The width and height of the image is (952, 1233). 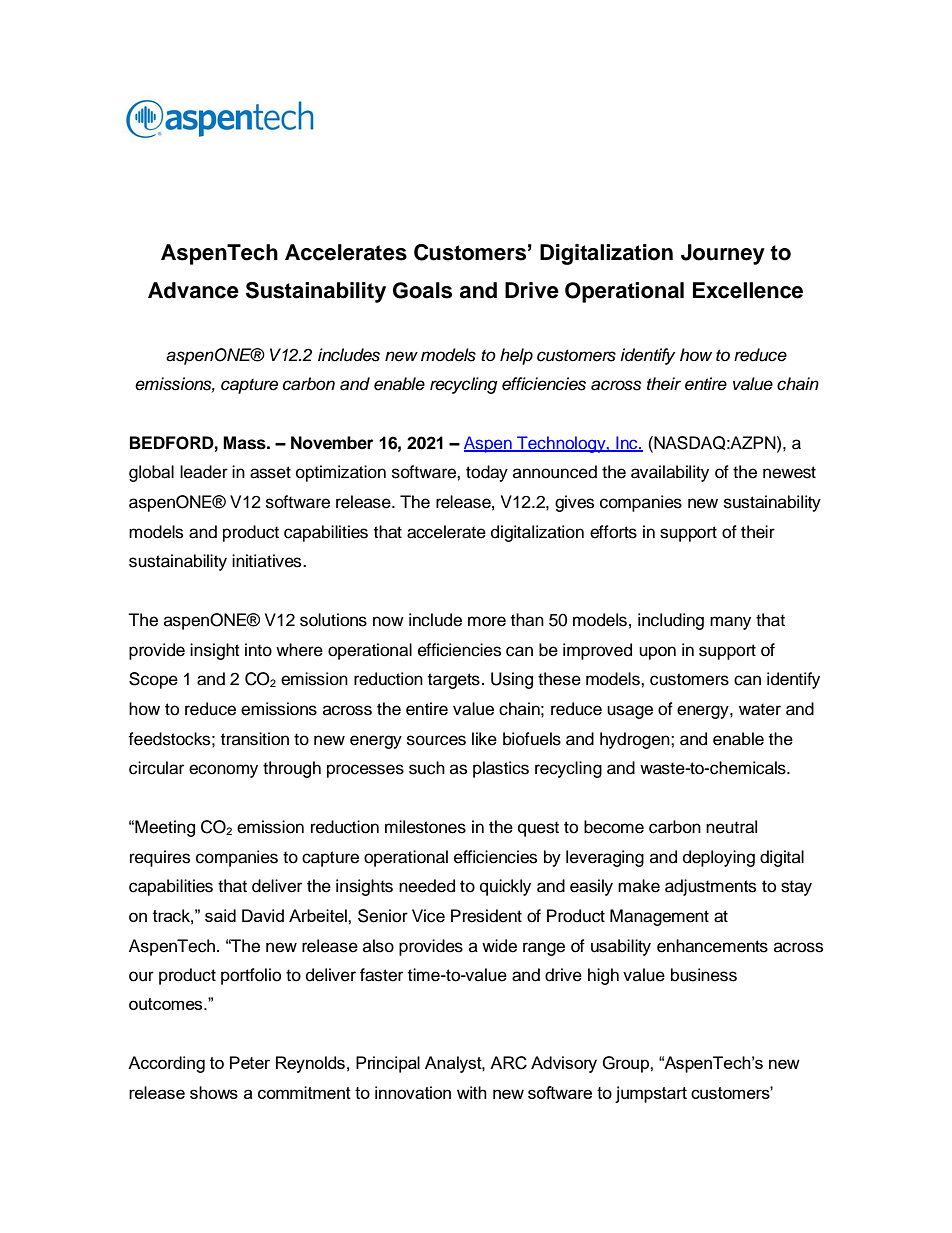 I want to click on deploying, so click(x=719, y=858).
